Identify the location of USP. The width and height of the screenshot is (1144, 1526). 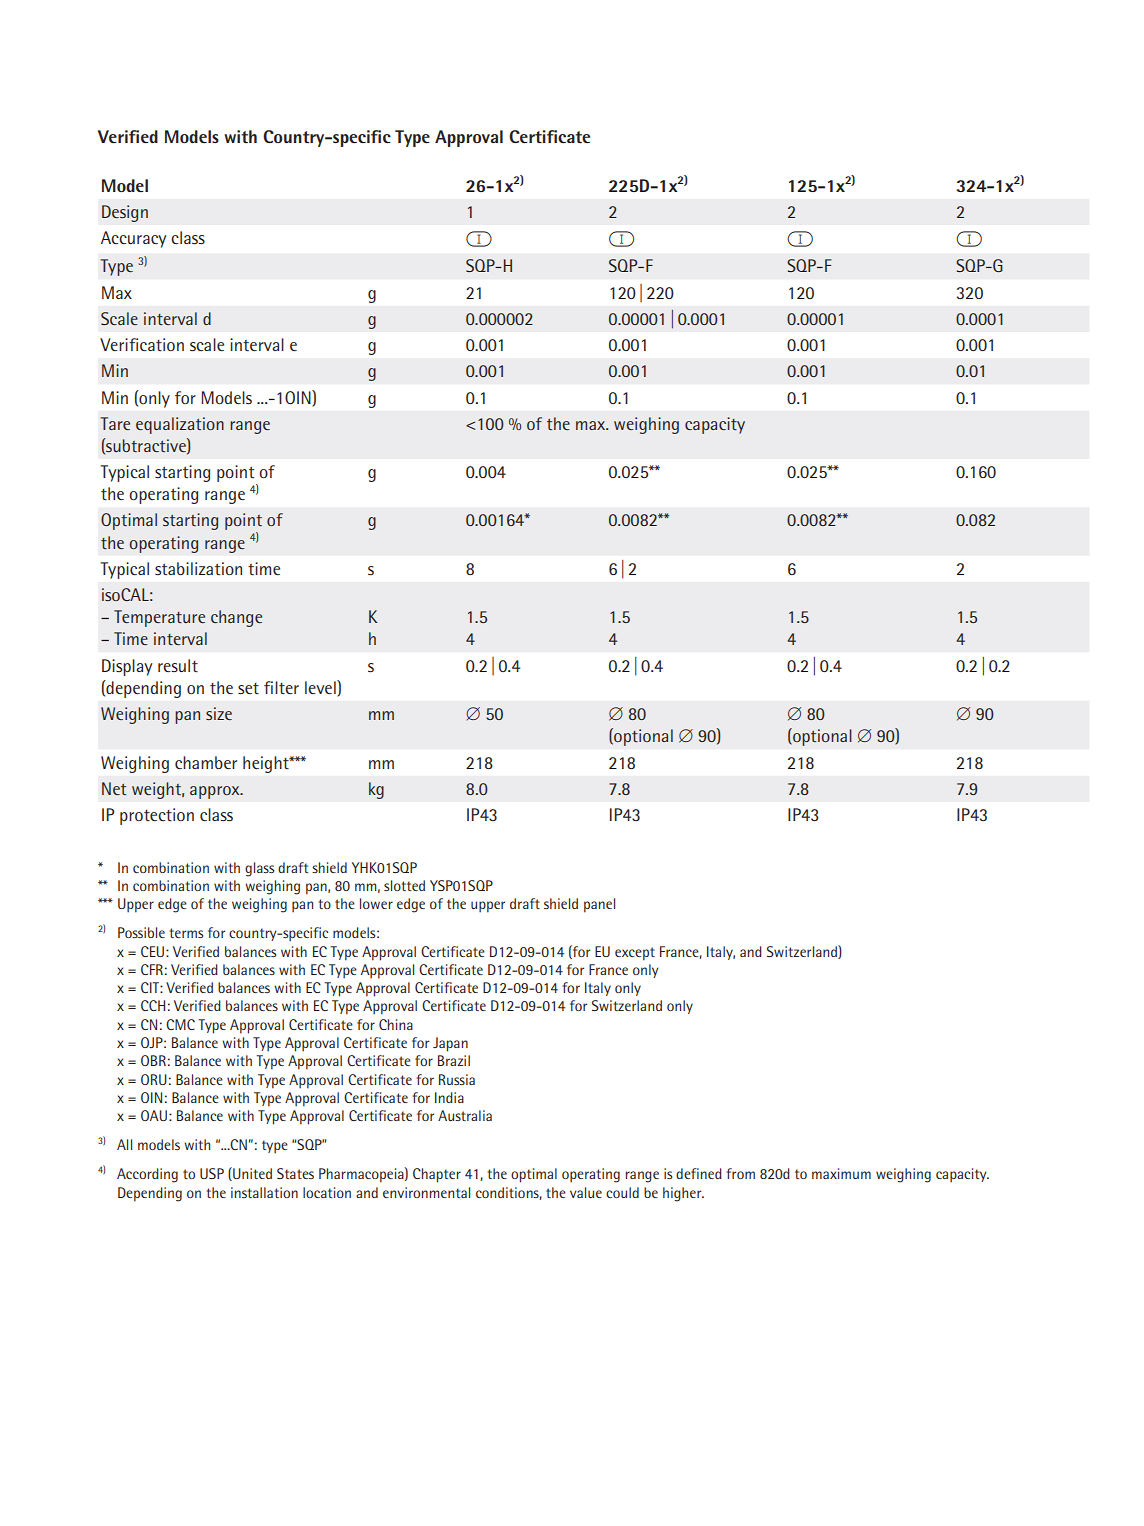
(212, 1173).
